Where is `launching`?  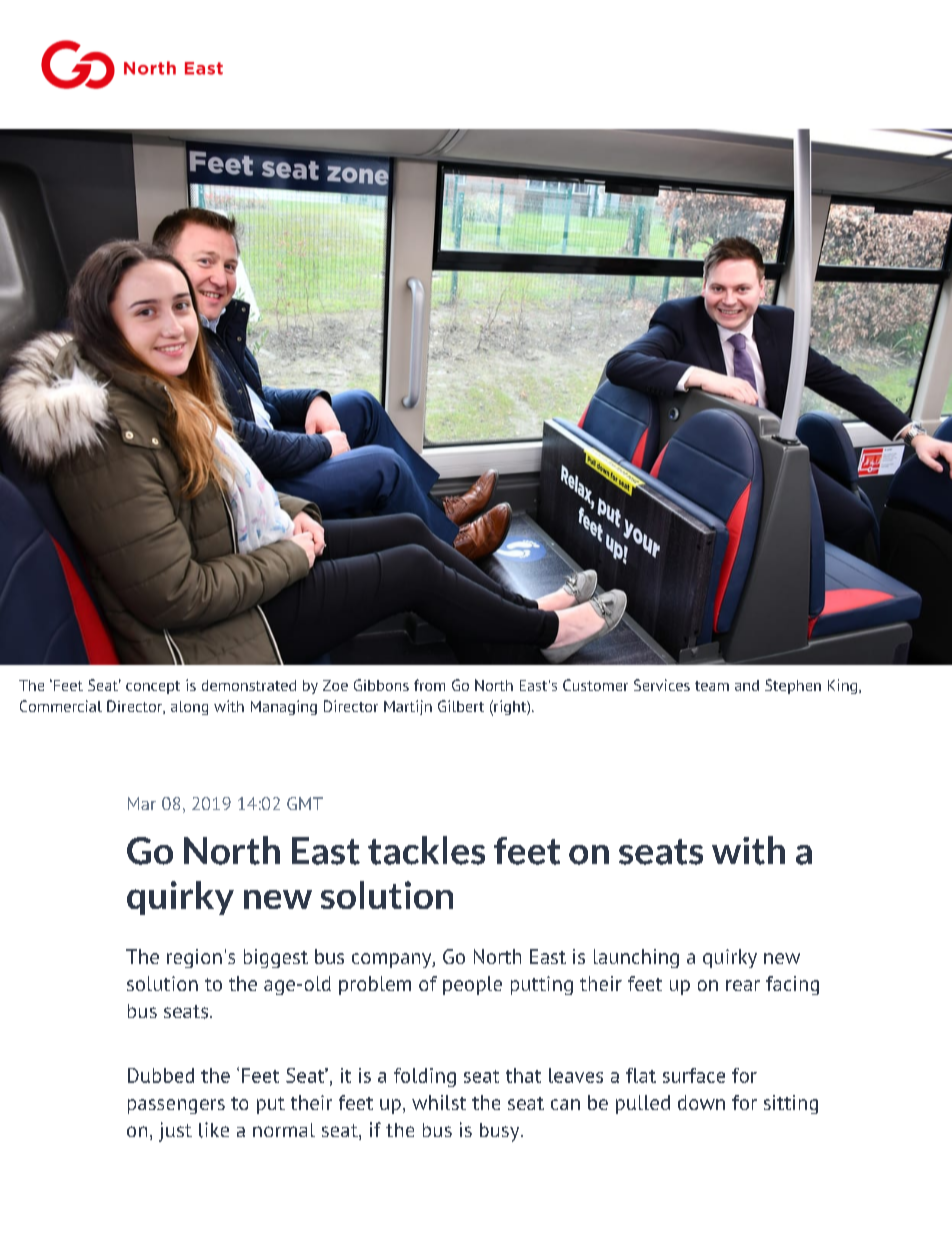
launching is located at coordinates (636, 958).
